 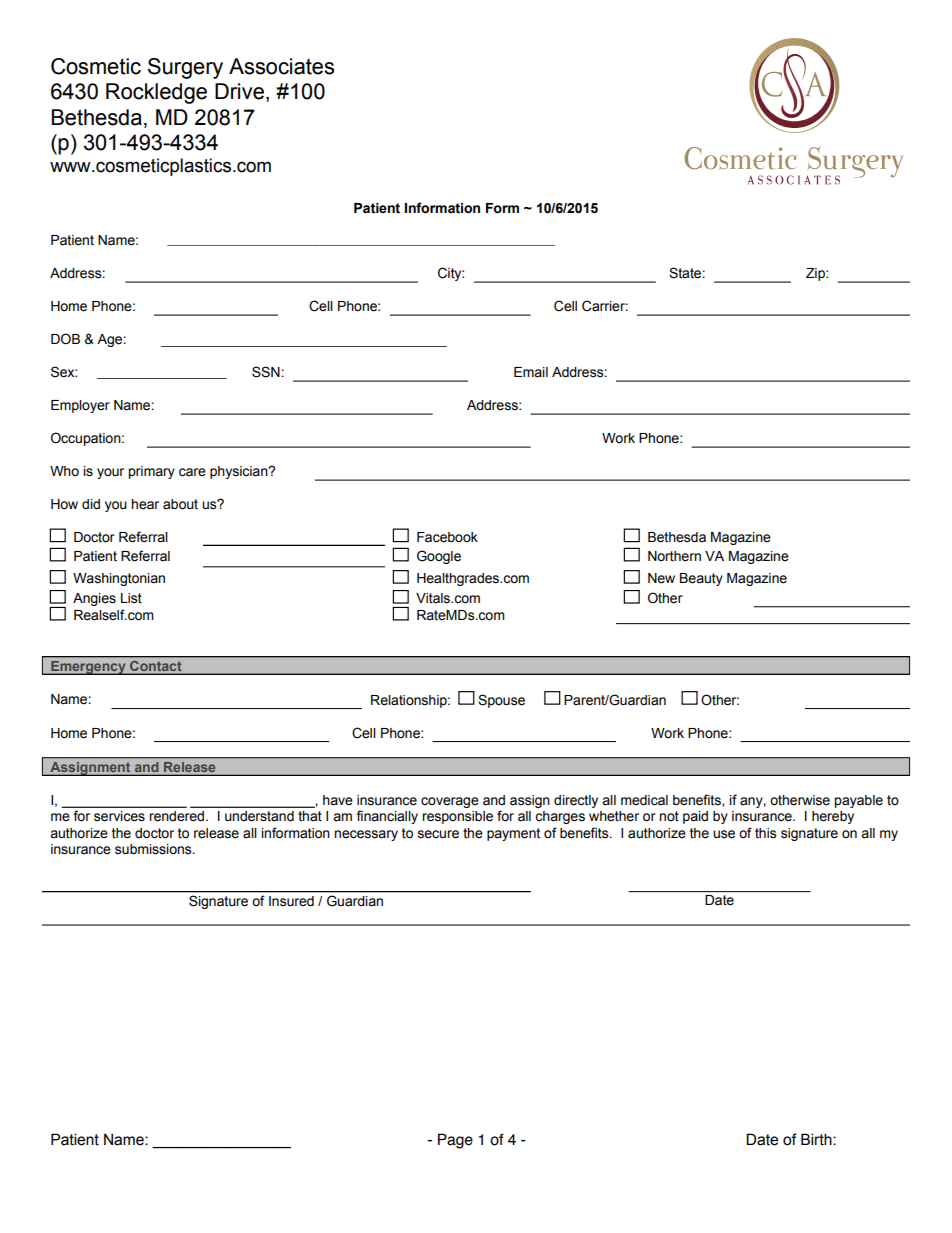 What do you see at coordinates (185, 68) in the image?
I see `Surgery` at bounding box center [185, 68].
